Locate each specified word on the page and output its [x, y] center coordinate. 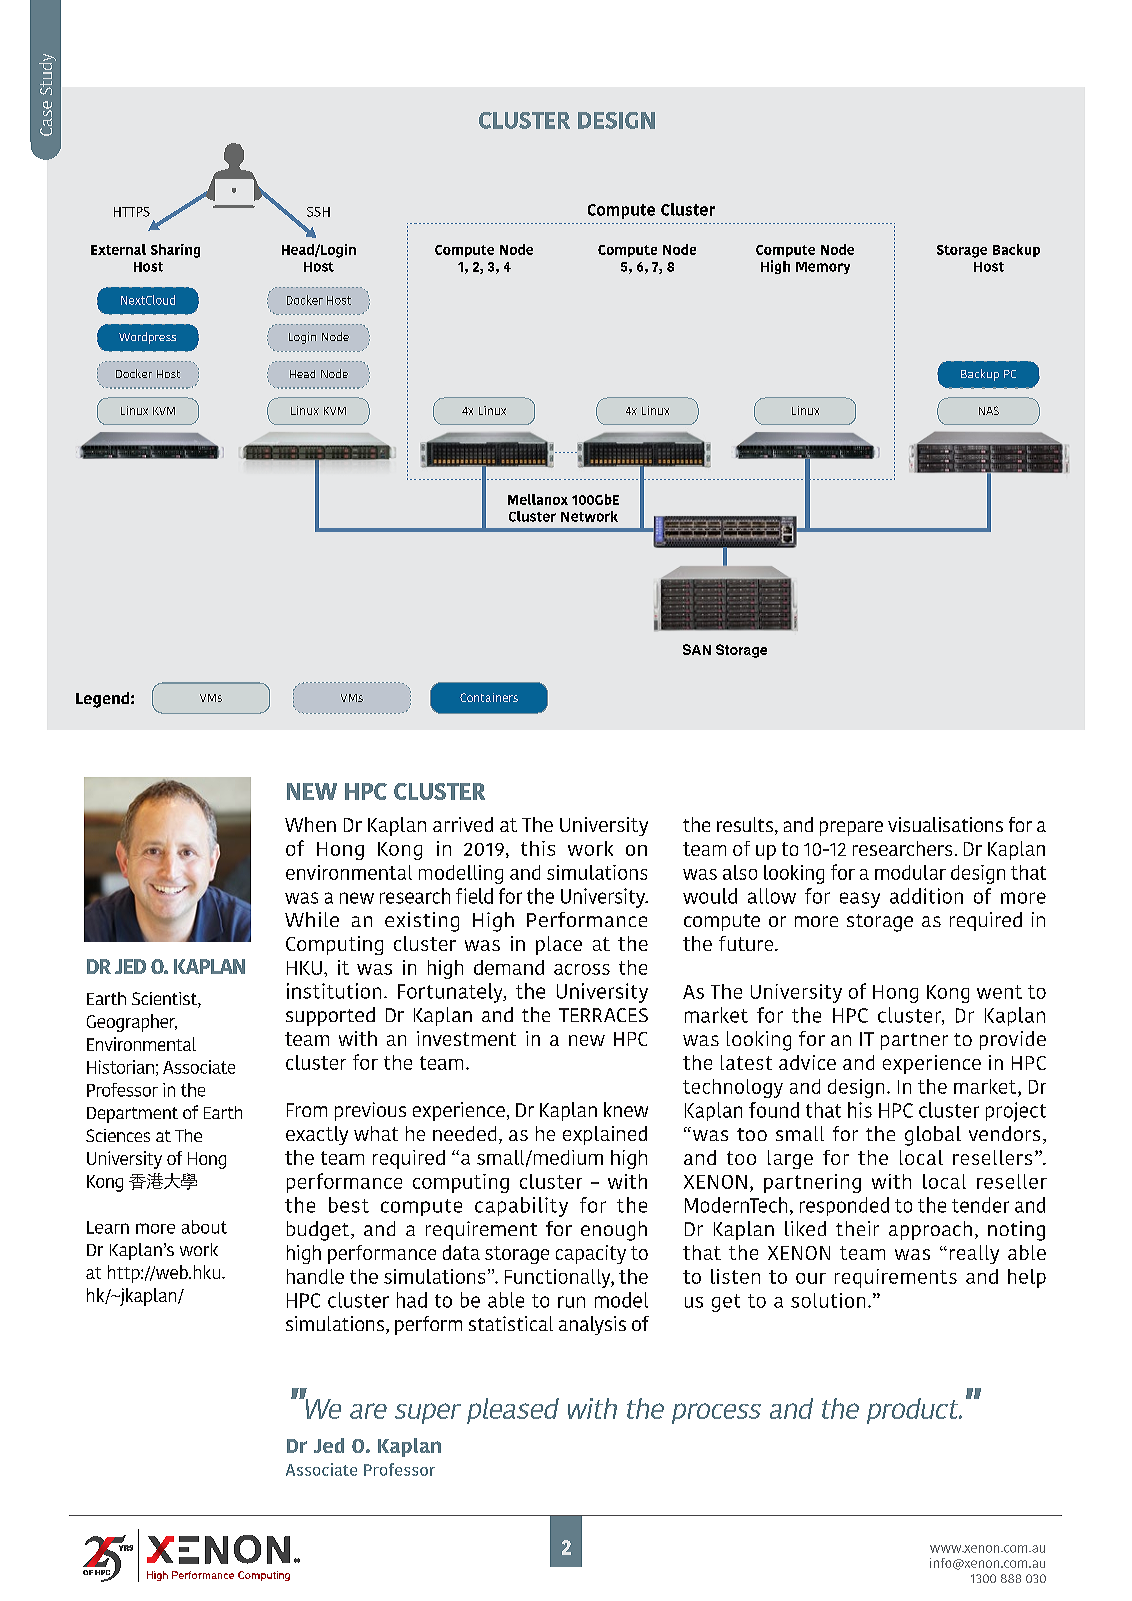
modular [910, 872]
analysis [592, 1325]
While [312, 919]
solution [828, 1300]
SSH [318, 212]
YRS [126, 1548]
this [538, 848]
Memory [823, 268]
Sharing [175, 251]
